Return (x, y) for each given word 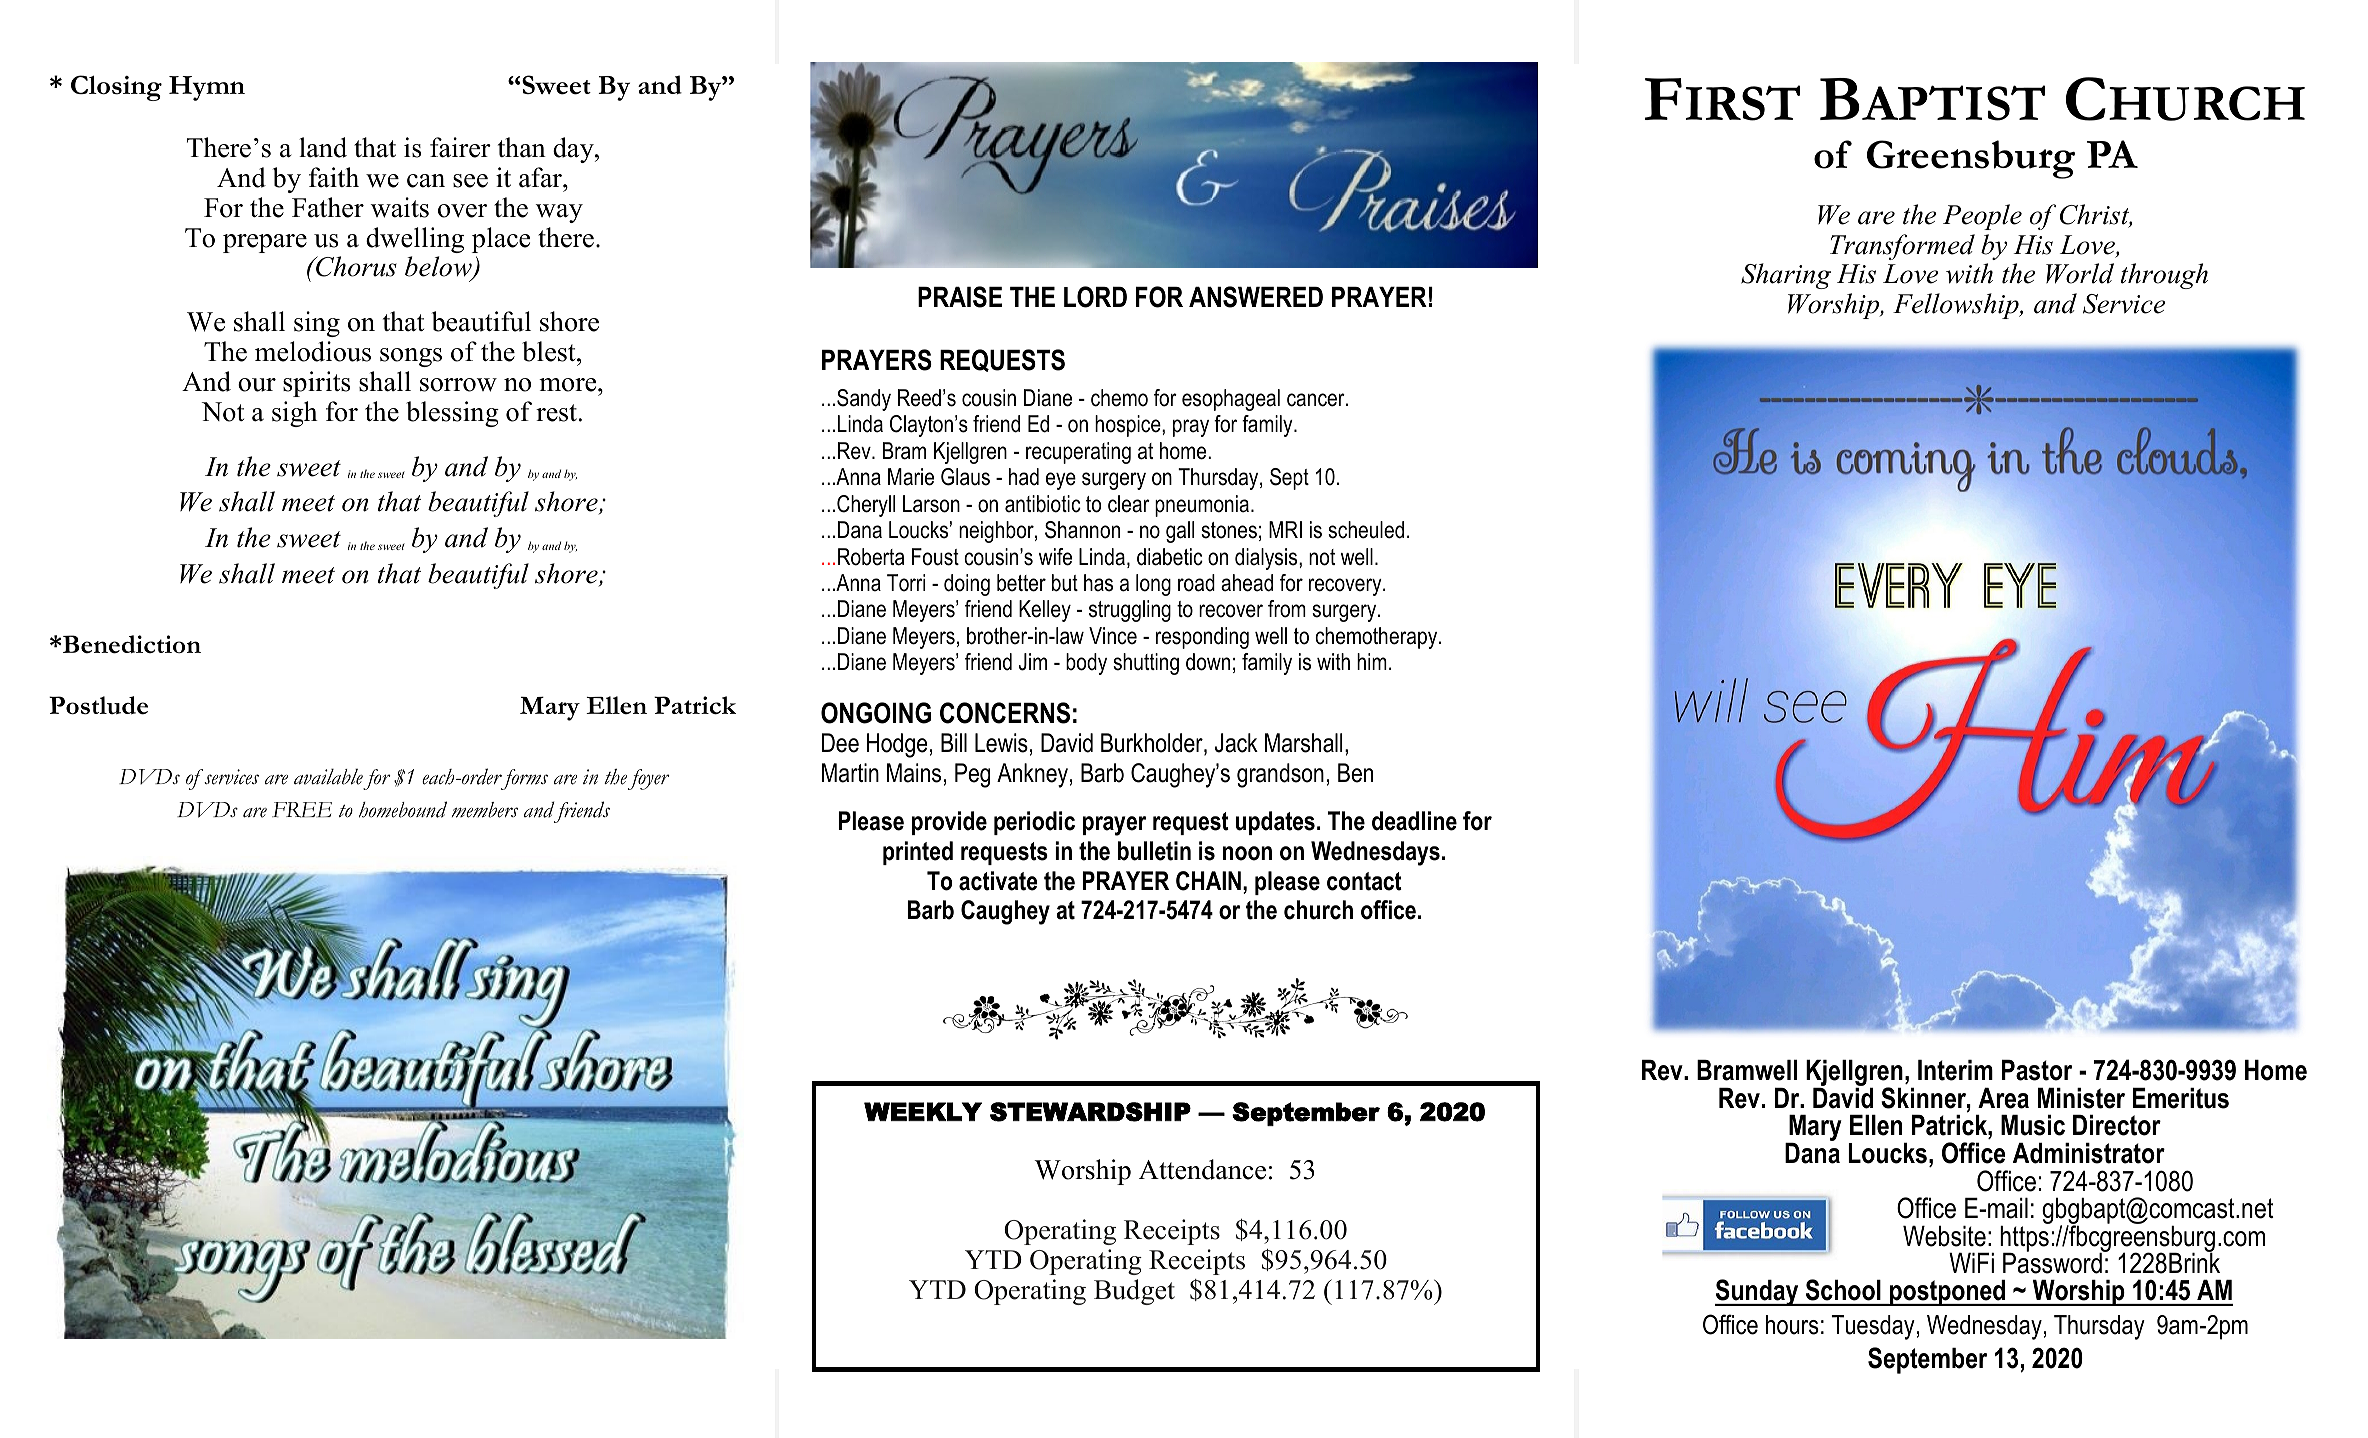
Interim (1955, 1070)
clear (1129, 504)
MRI (1285, 529)
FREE (302, 810)
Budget (1134, 1292)
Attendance (1202, 1169)
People (1982, 217)
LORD (1095, 297)
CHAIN (1208, 881)
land (323, 147)
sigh (295, 414)
